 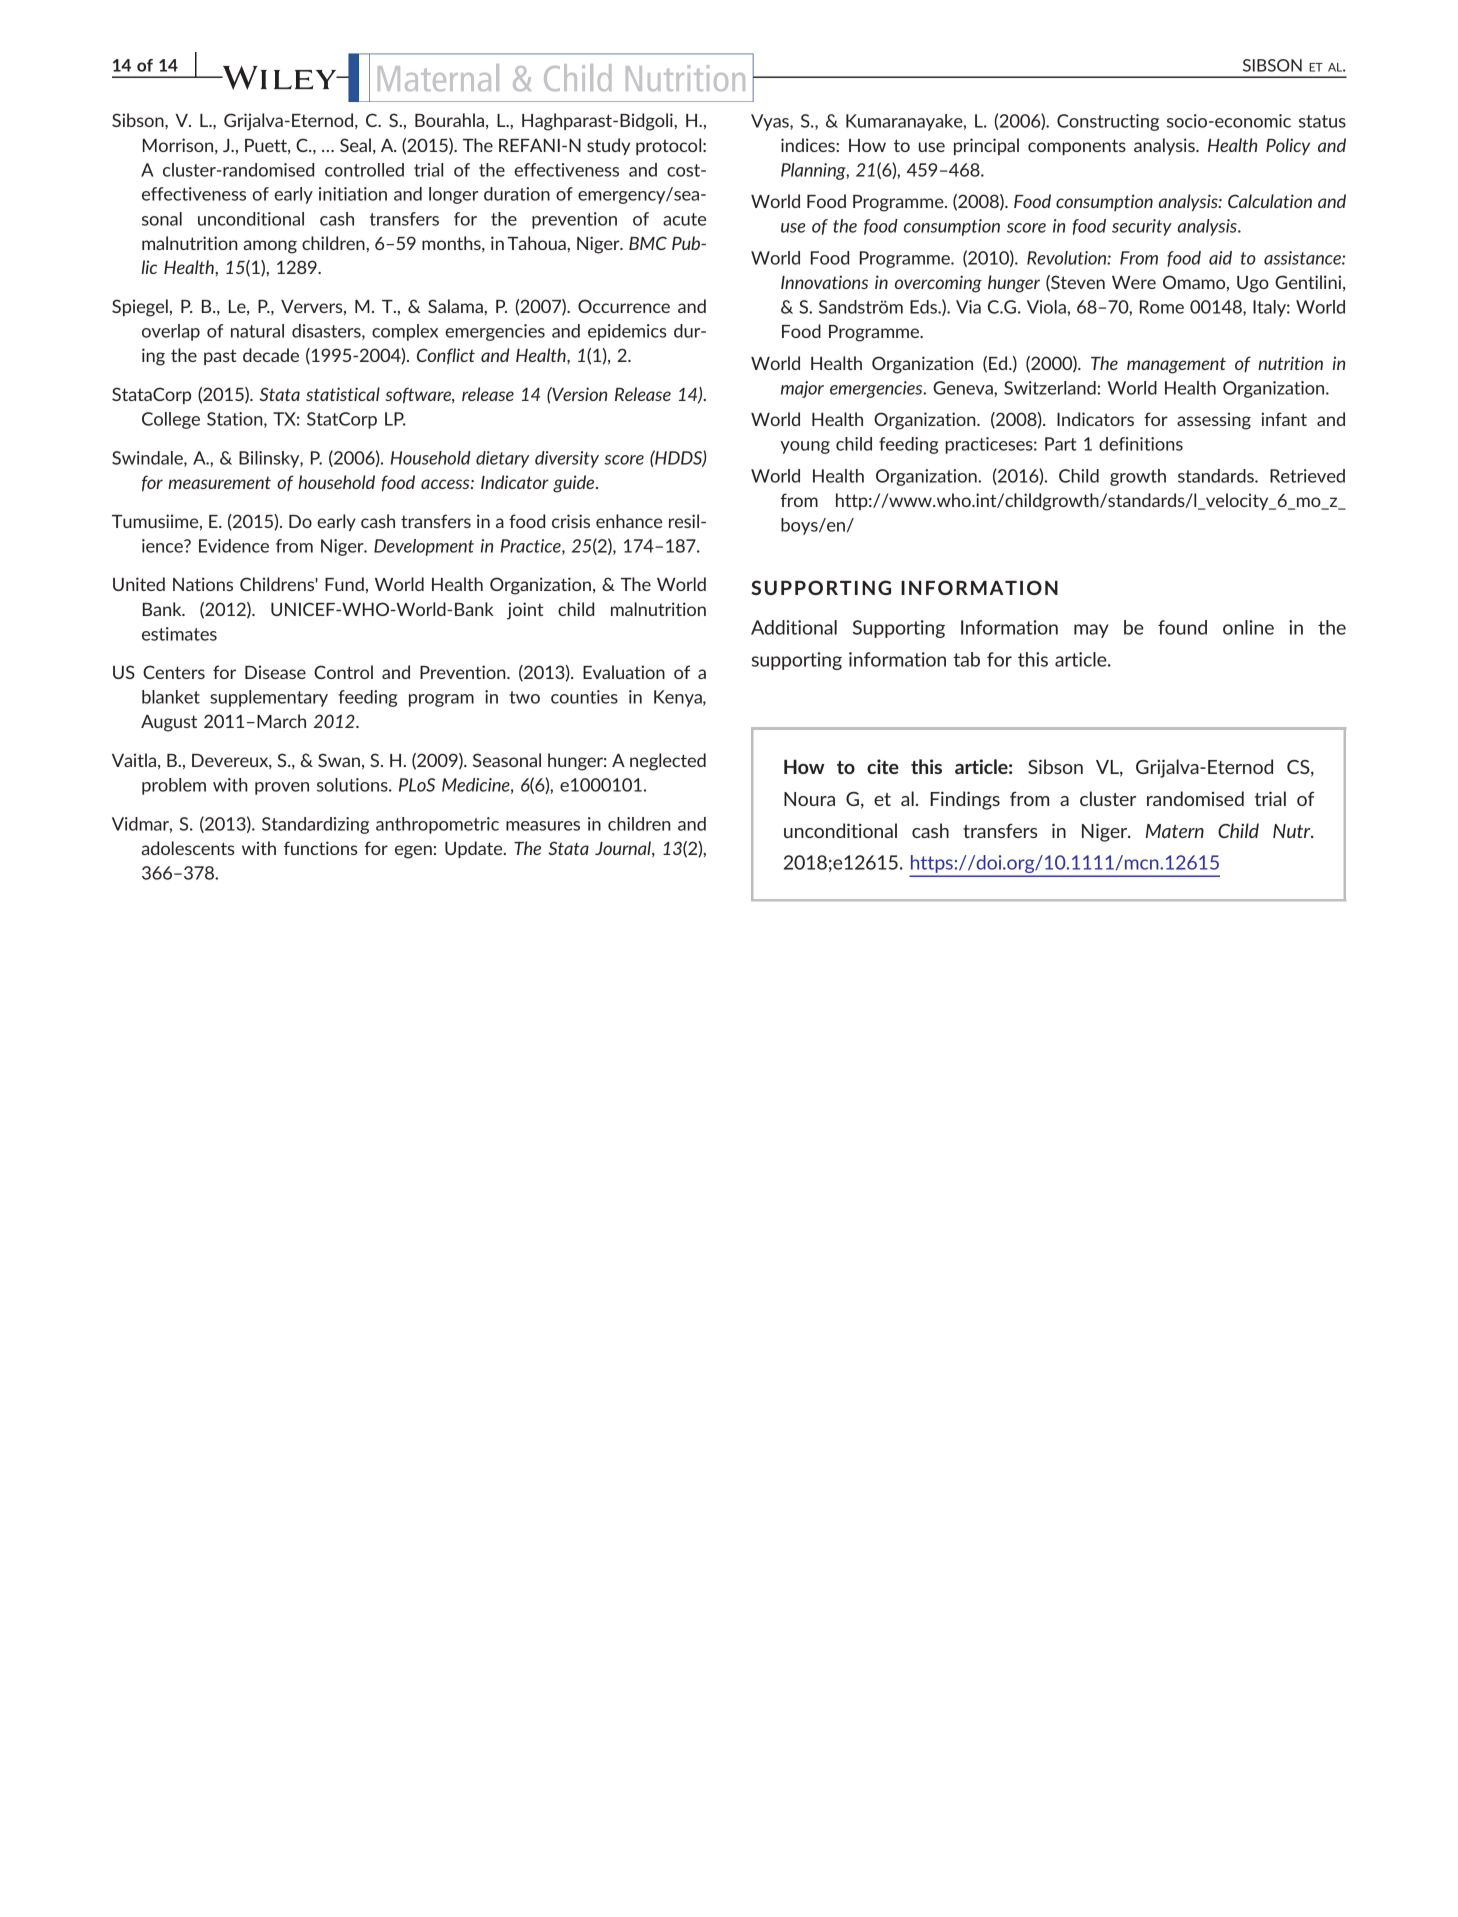 What do you see at coordinates (1182, 627) in the page?
I see `found` at bounding box center [1182, 627].
